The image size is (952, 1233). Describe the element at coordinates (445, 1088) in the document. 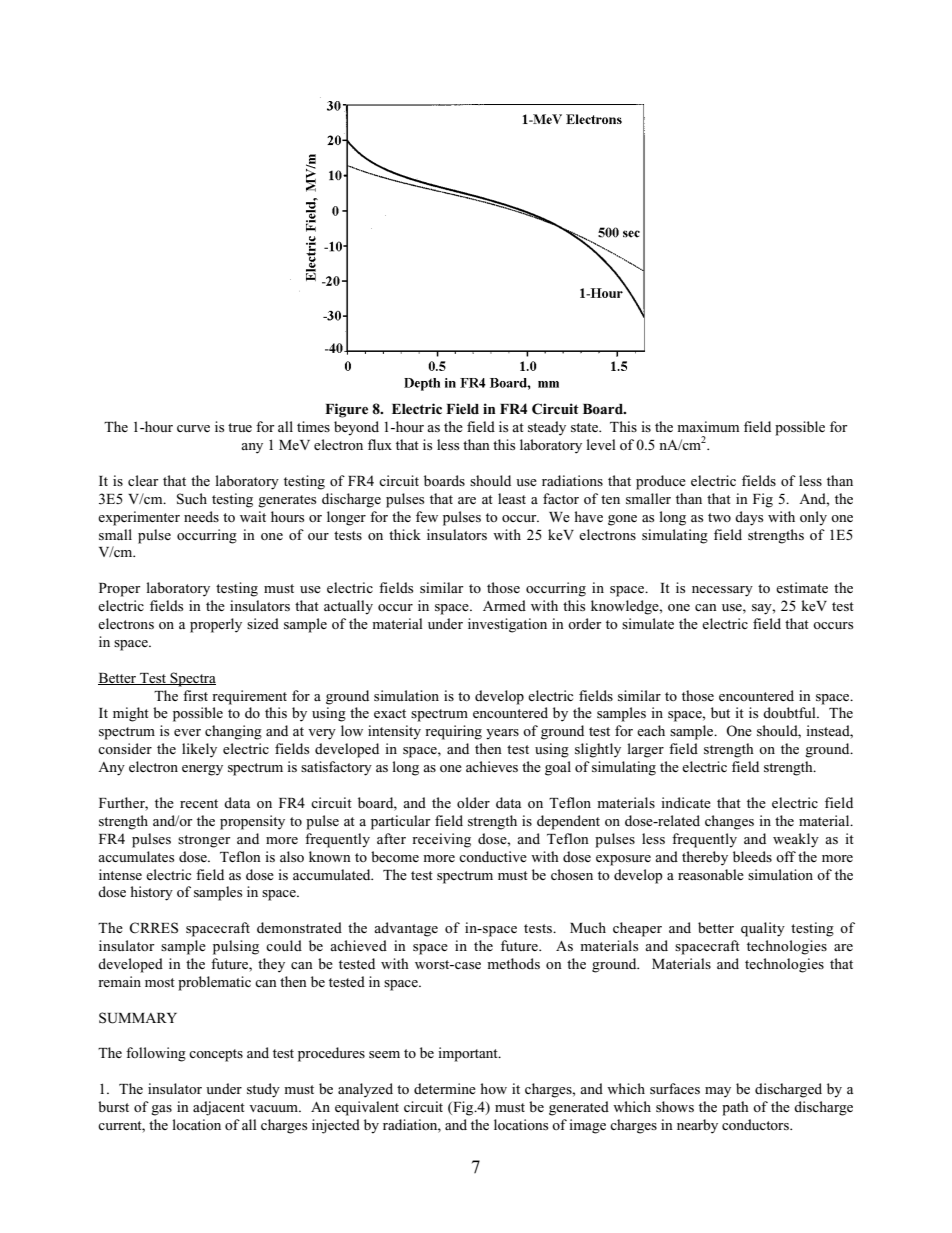

I see `determine` at that location.
